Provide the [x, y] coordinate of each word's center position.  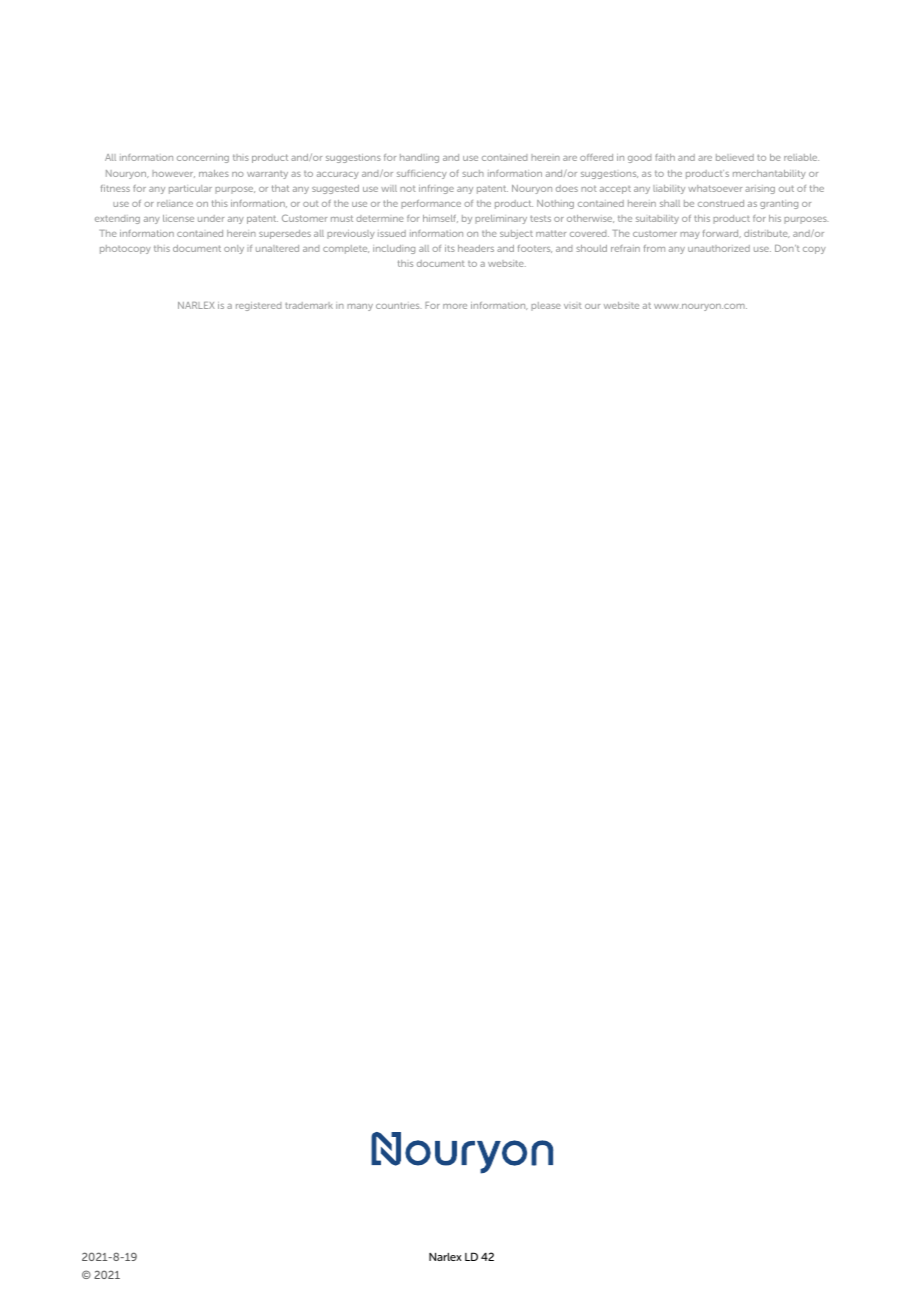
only [234, 249]
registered [258, 306]
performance [431, 204]
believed [735, 157]
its [450, 248]
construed [721, 203]
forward [722, 234]
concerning [203, 159]
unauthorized [719, 248]
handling [419, 158]
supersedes [285, 234]
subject [516, 234]
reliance [175, 203]
